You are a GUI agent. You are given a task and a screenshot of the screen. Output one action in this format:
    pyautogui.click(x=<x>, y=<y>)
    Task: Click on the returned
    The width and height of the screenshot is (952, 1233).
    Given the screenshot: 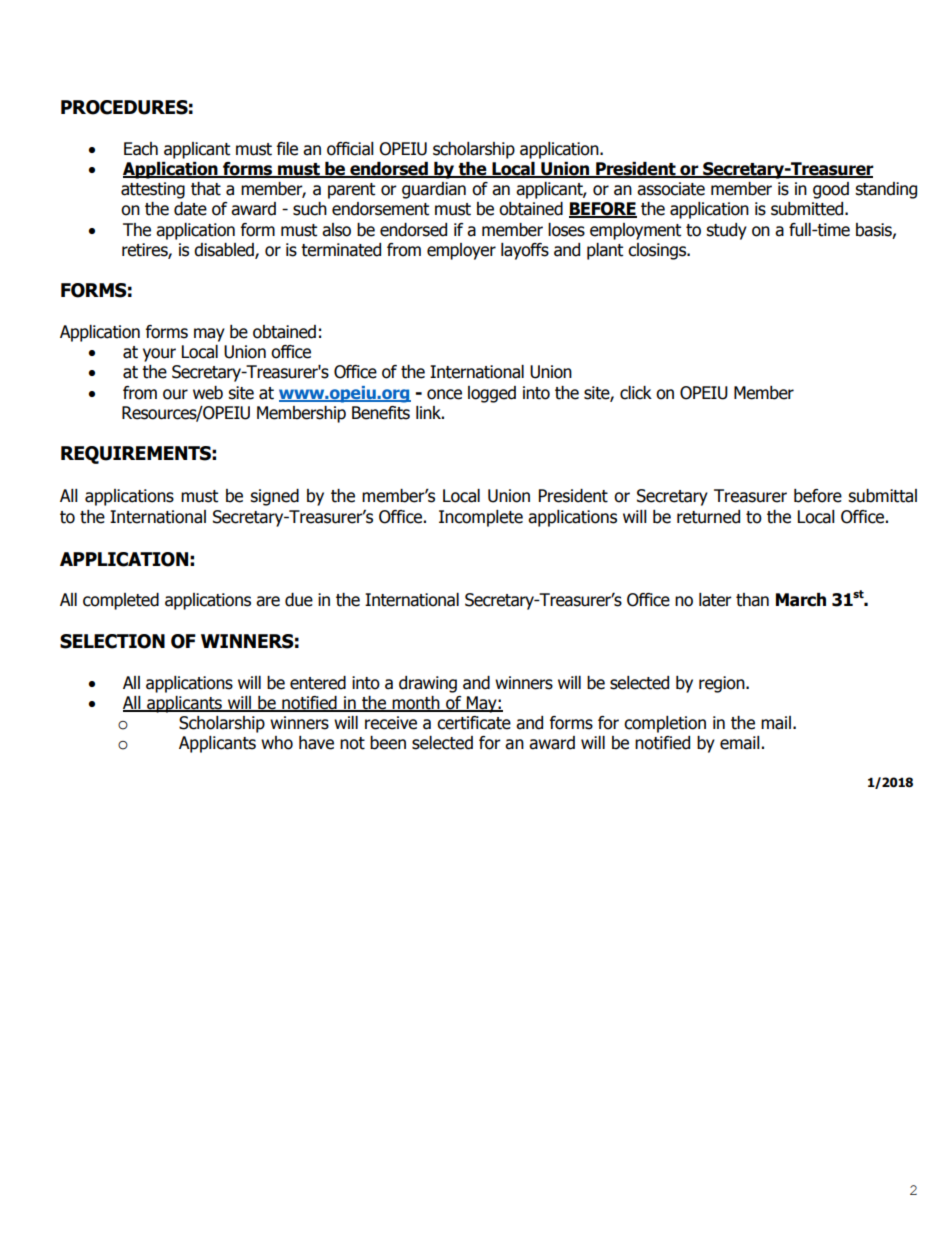 What is the action you would take?
    pyautogui.click(x=708, y=517)
